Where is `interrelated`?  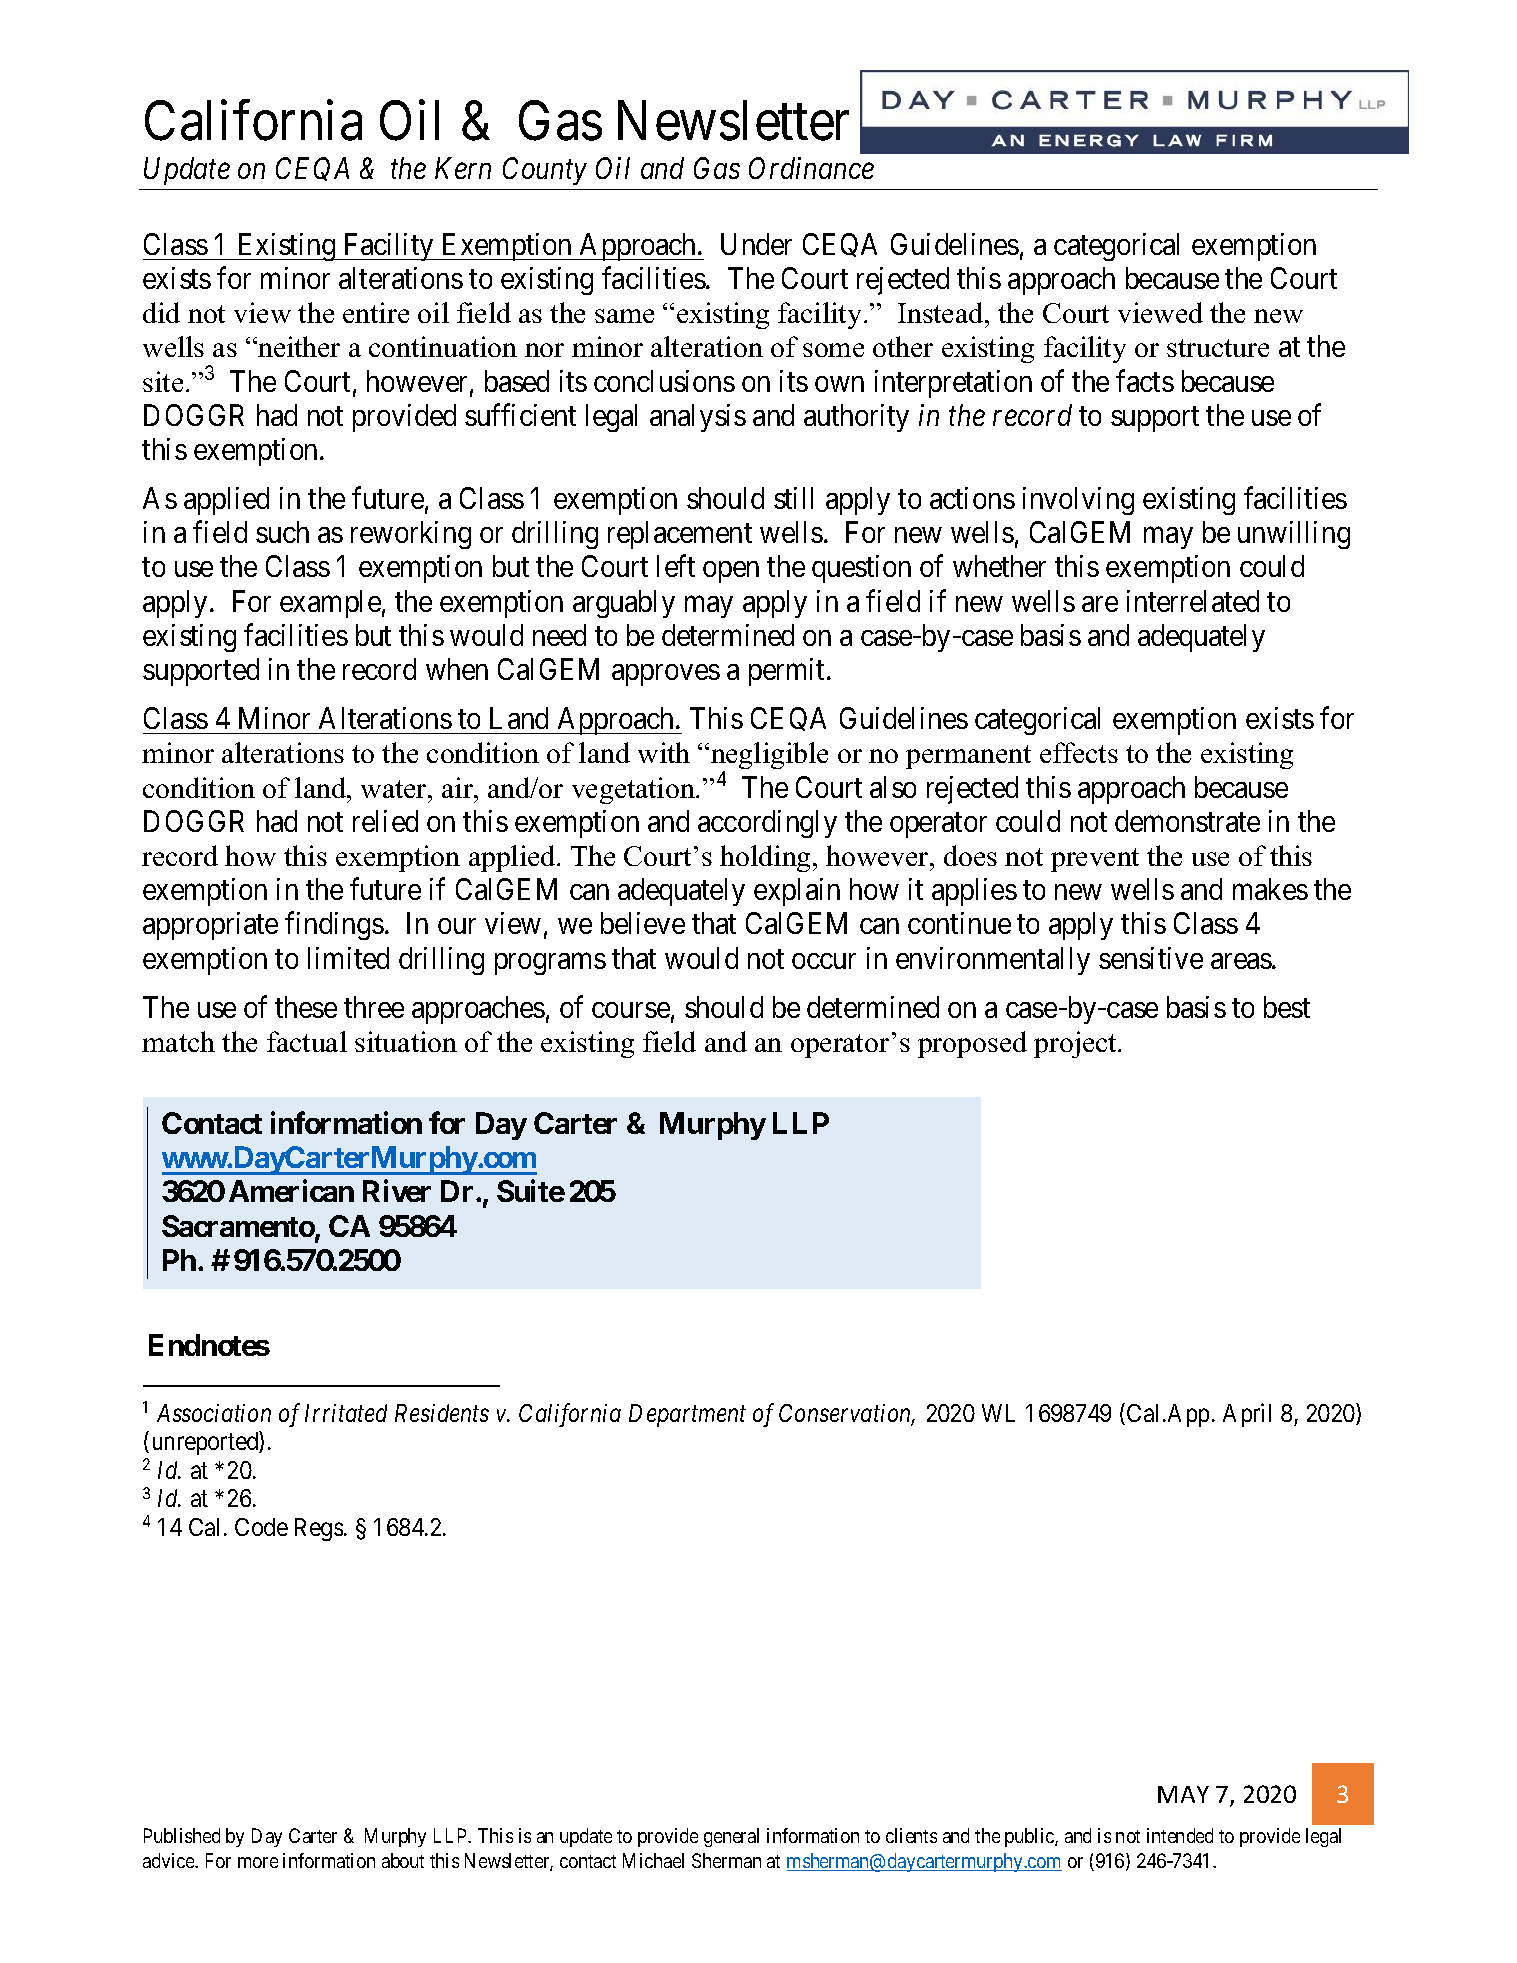 interrelated is located at coordinates (1193, 601).
